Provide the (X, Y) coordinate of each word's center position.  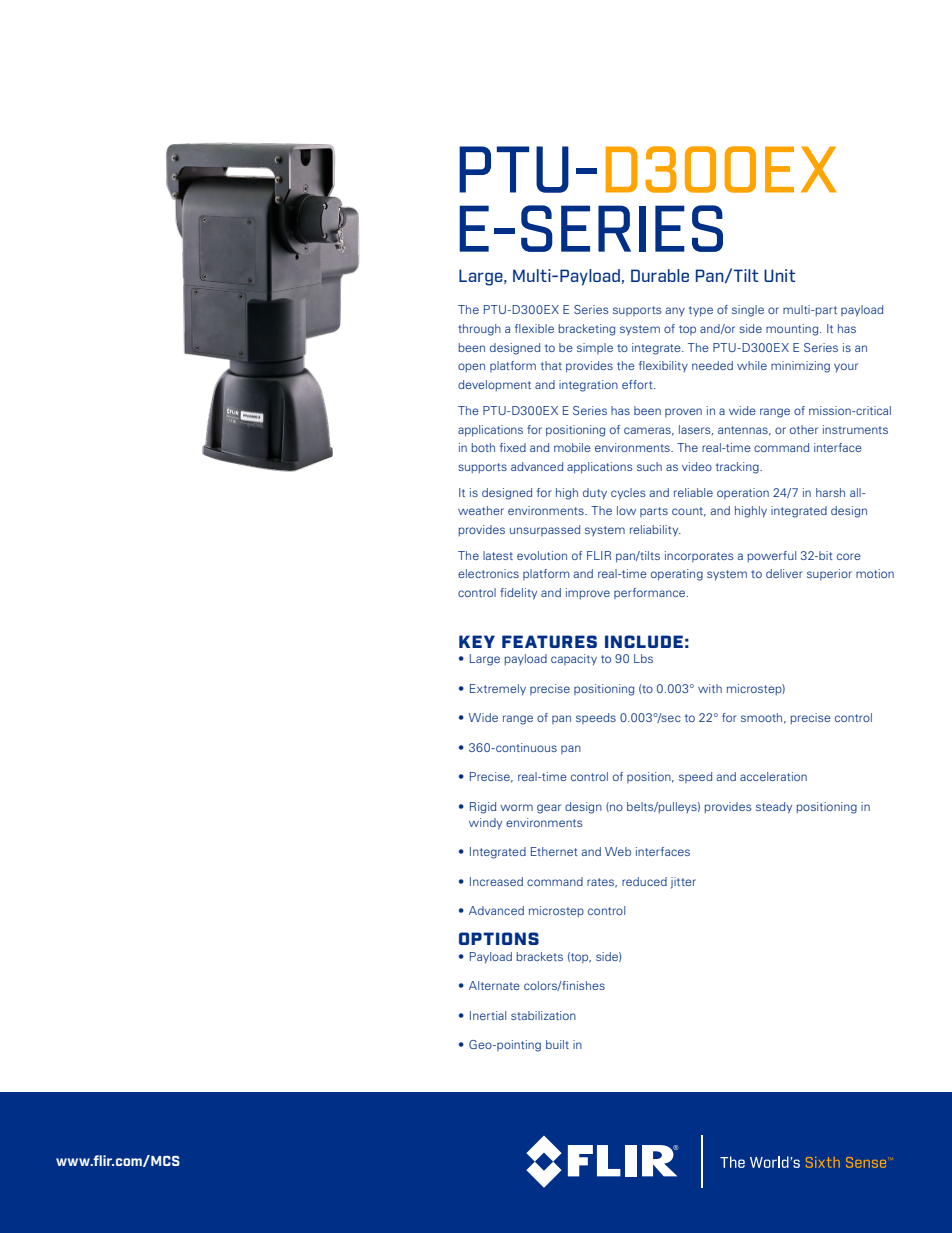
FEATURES (549, 641)
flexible (534, 328)
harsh (830, 492)
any (675, 311)
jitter (683, 883)
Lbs (643, 658)
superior (829, 574)
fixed (513, 447)
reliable (693, 492)
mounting (793, 330)
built (557, 1044)
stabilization (543, 1015)
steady (774, 808)
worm (516, 807)
